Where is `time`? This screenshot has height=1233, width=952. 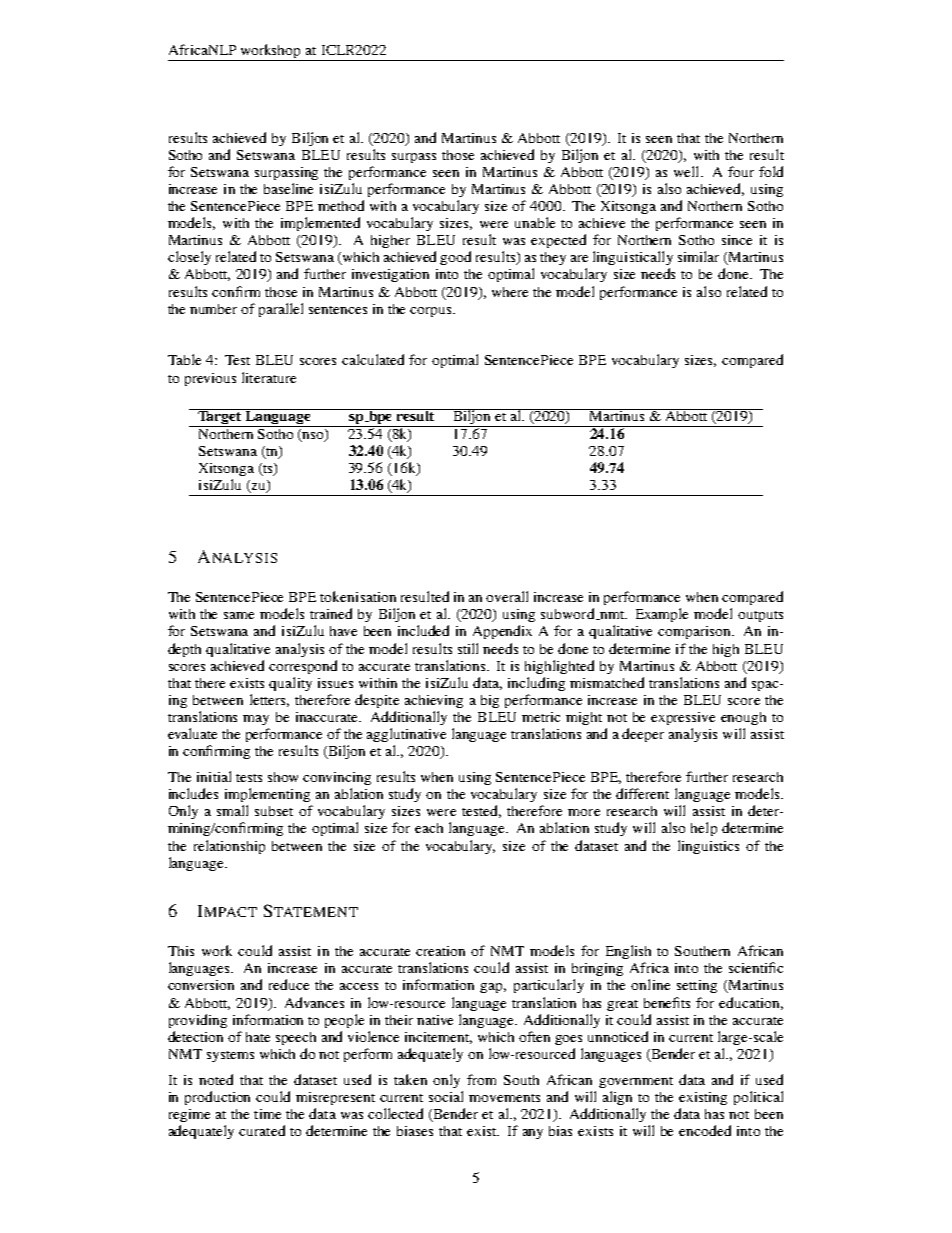 time is located at coordinates (267, 1114).
